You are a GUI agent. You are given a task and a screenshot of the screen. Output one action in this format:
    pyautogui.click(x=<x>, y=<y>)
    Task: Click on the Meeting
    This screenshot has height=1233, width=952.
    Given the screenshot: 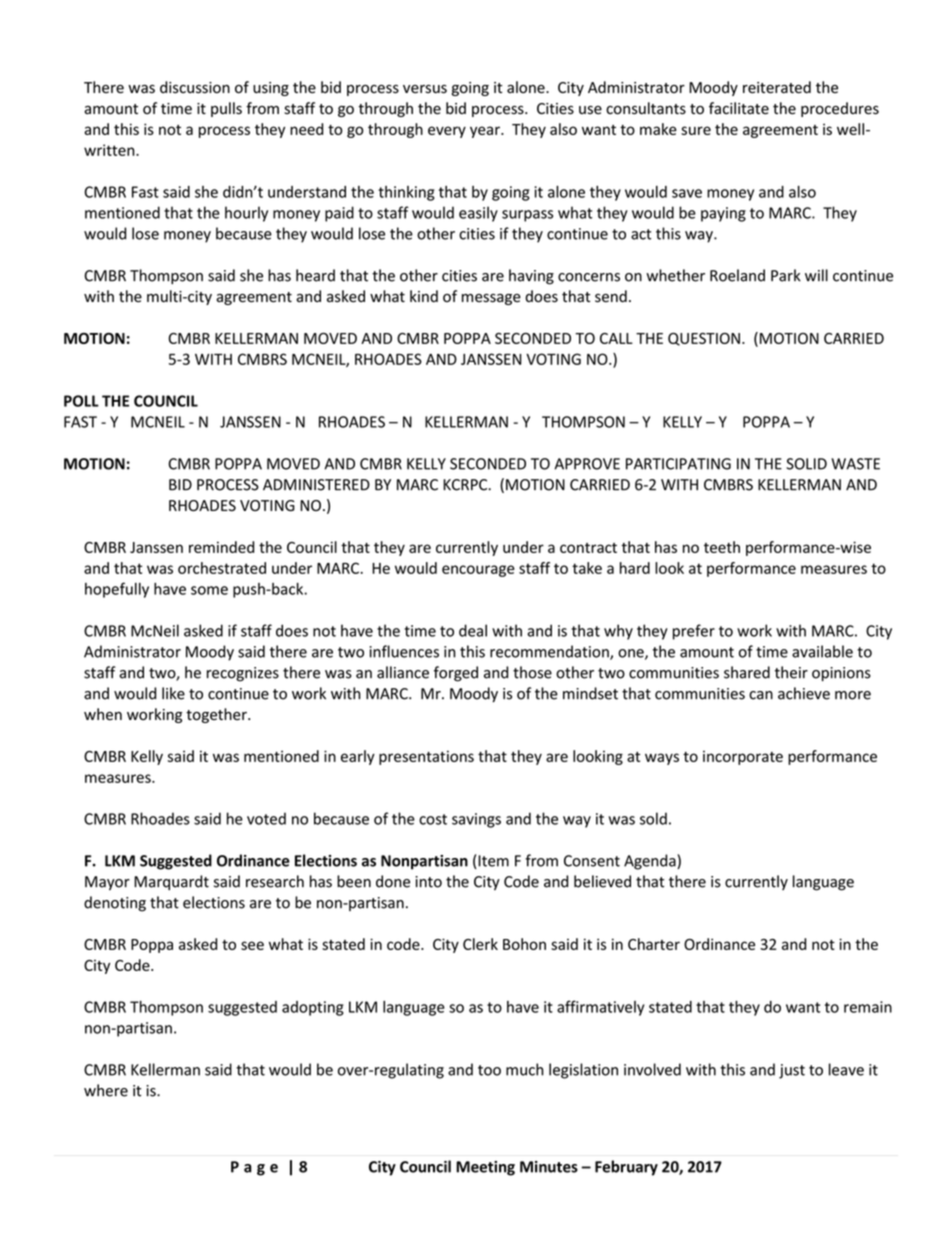 What is the action you would take?
    pyautogui.click(x=485, y=1168)
